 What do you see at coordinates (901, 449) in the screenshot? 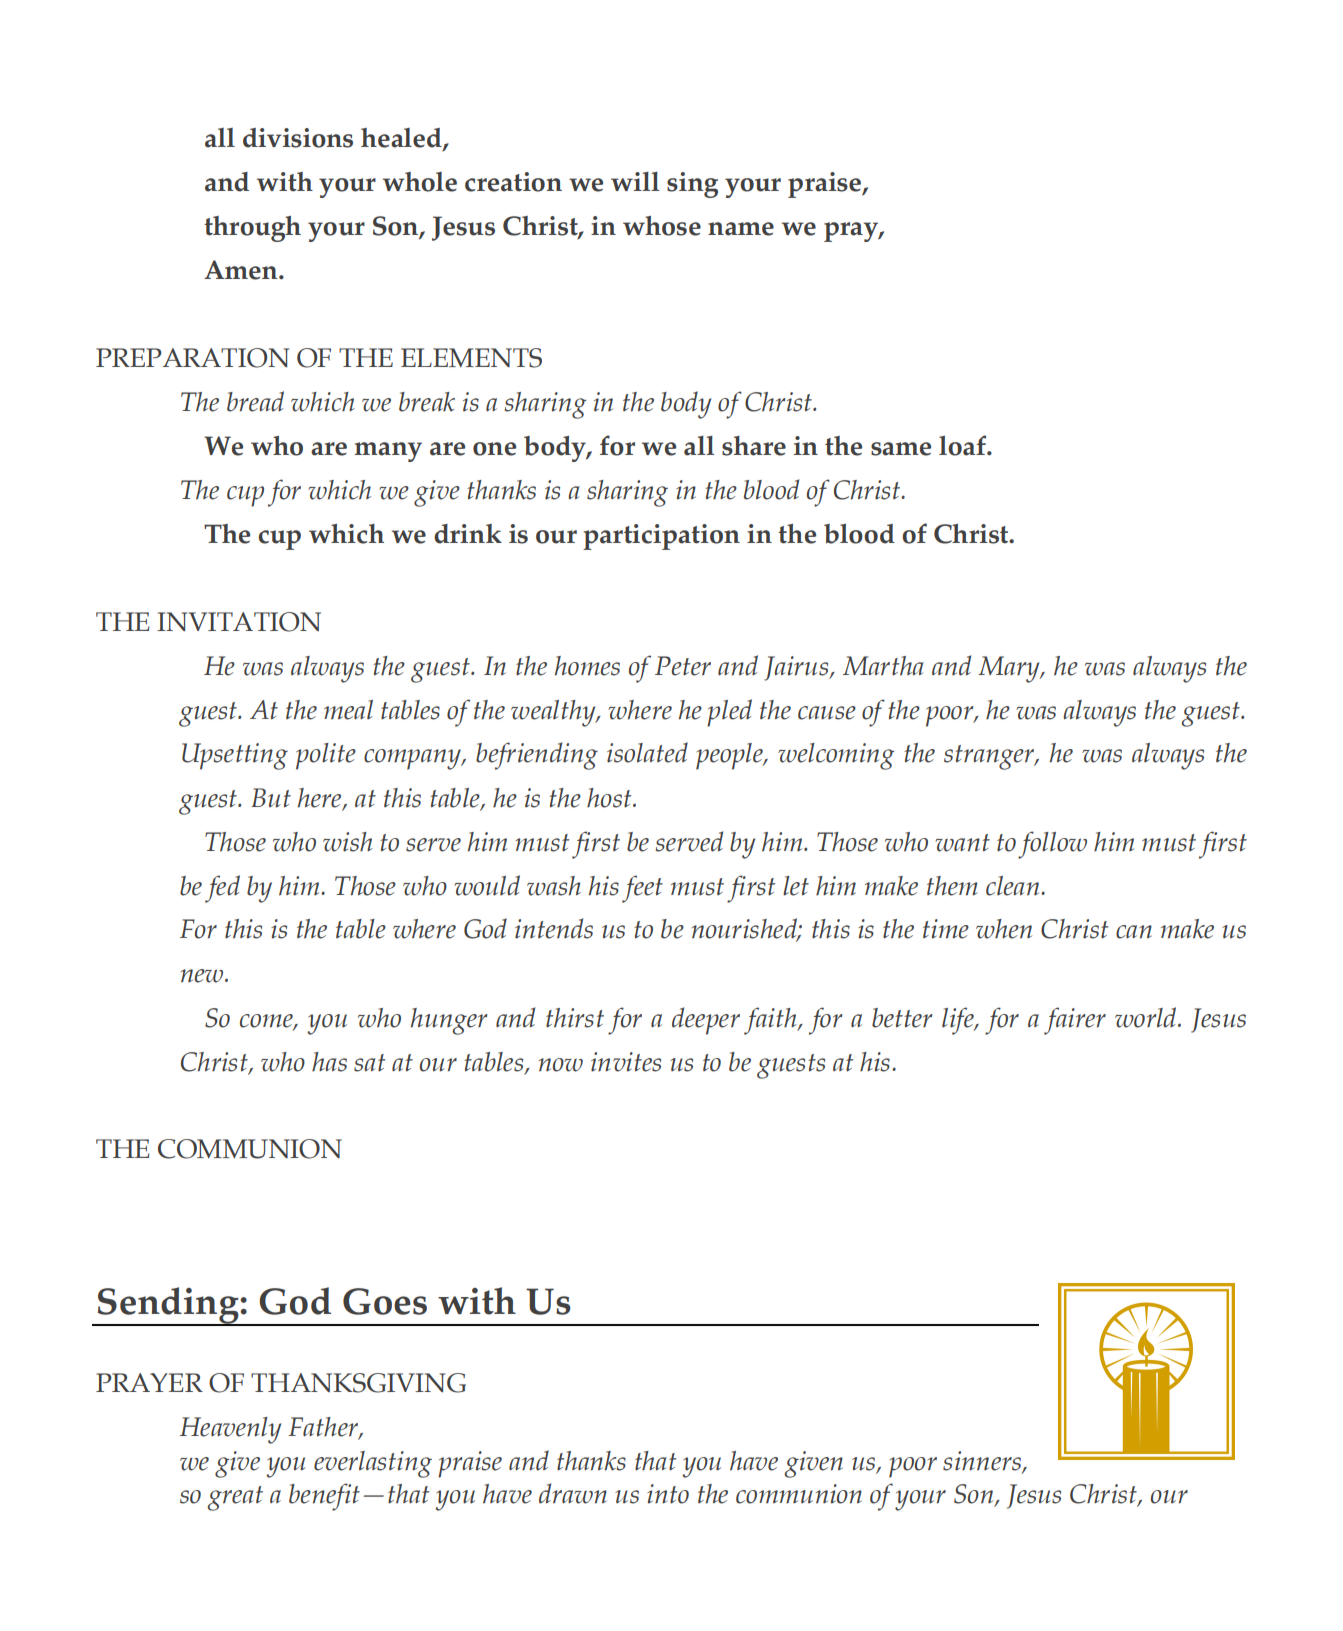
I see `same` at bounding box center [901, 449].
